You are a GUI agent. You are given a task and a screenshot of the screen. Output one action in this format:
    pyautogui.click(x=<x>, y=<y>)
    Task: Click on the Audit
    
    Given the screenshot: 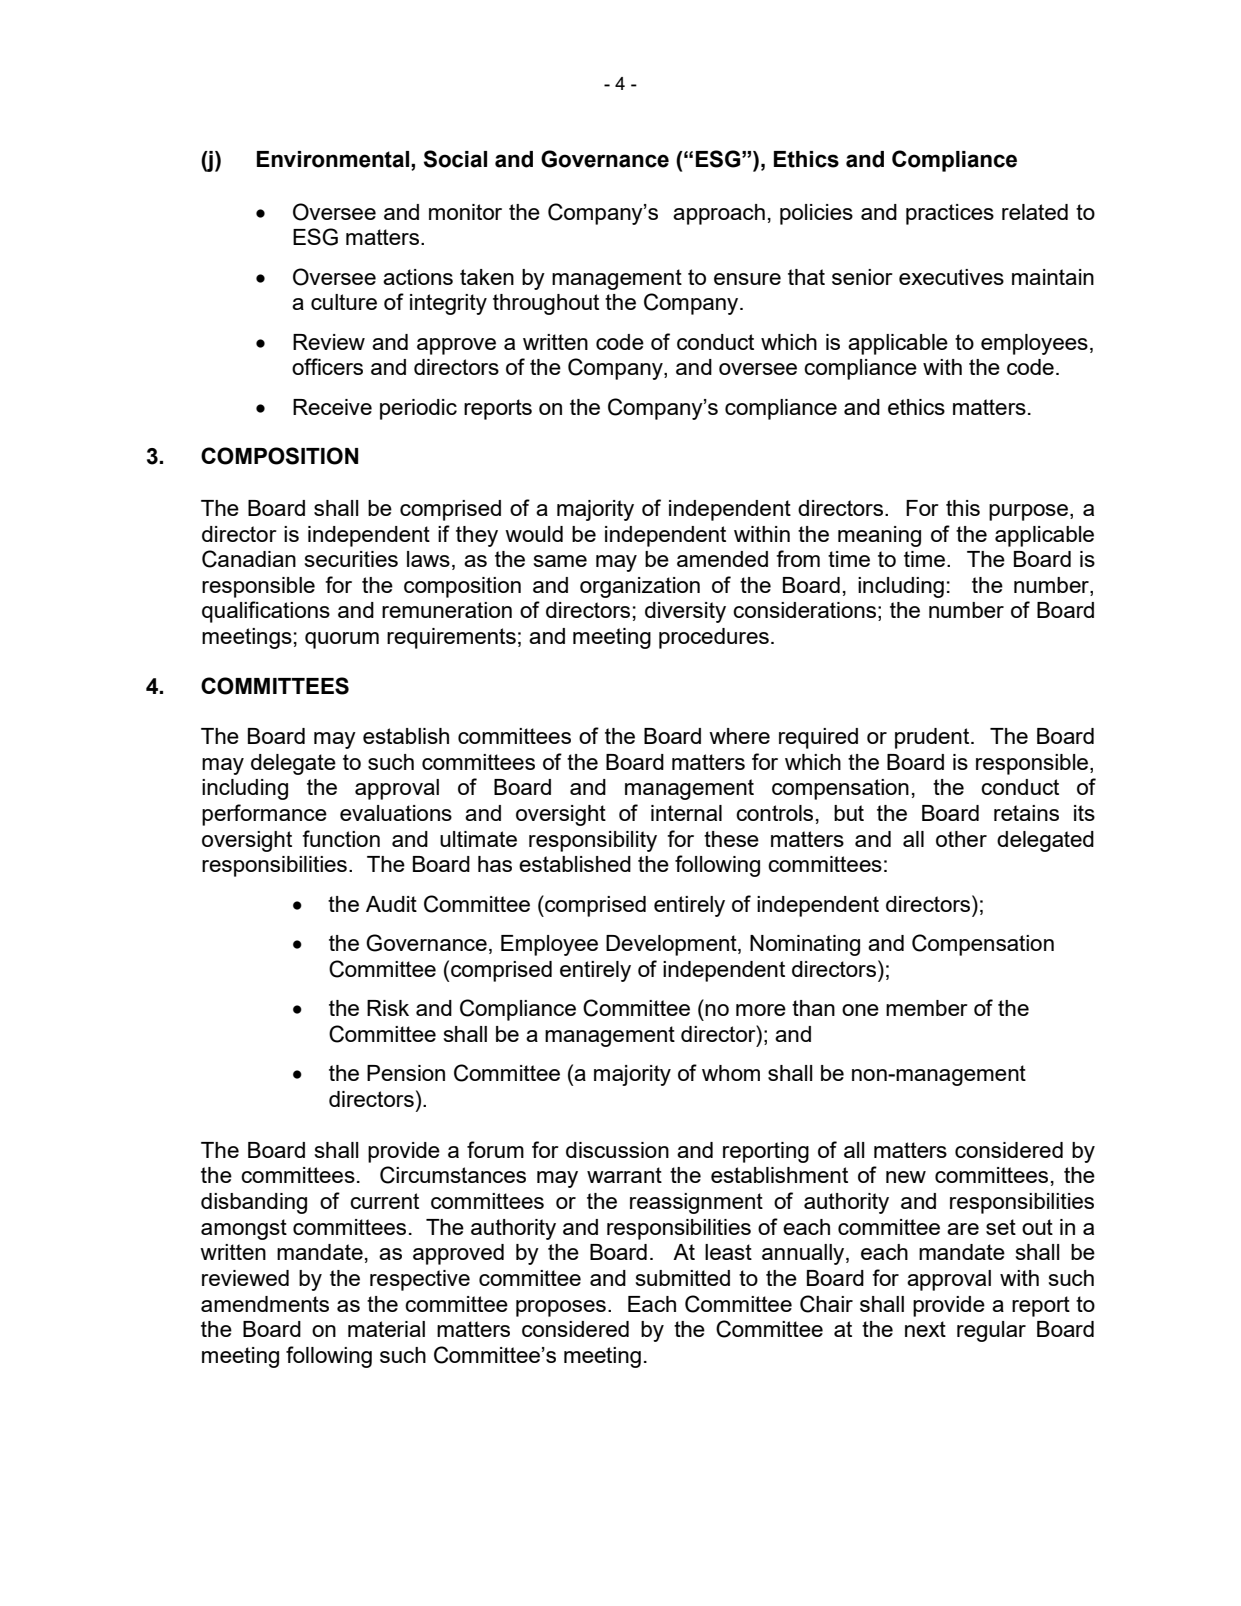 What is the action you would take?
    pyautogui.click(x=391, y=904)
